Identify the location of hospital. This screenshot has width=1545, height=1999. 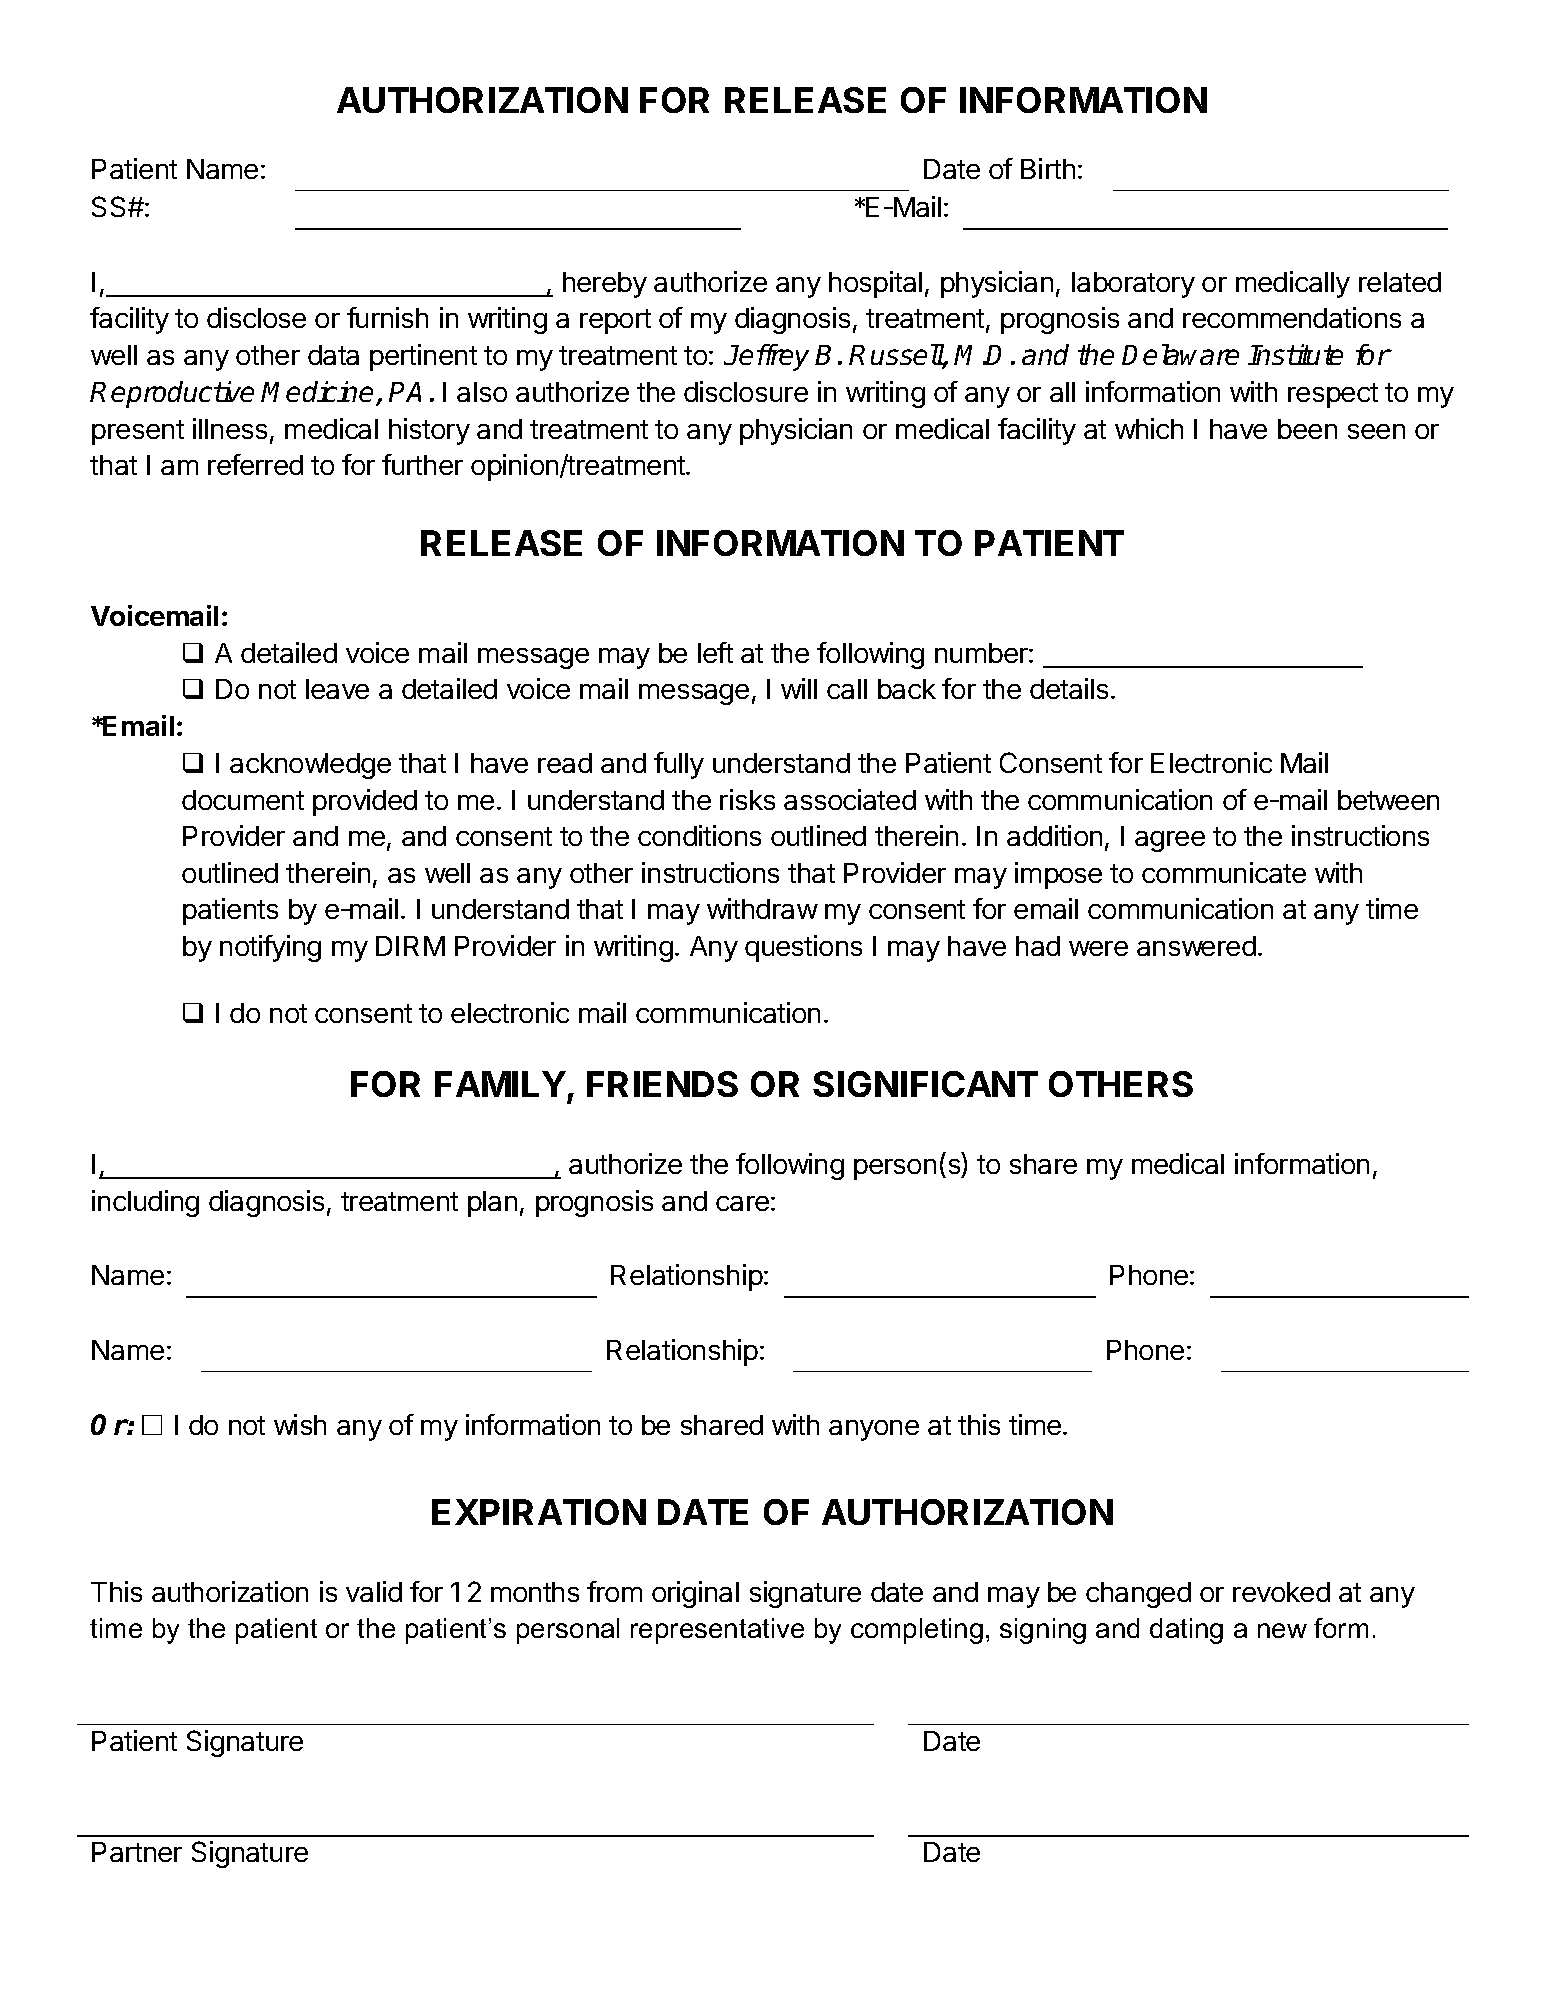
(875, 284).
